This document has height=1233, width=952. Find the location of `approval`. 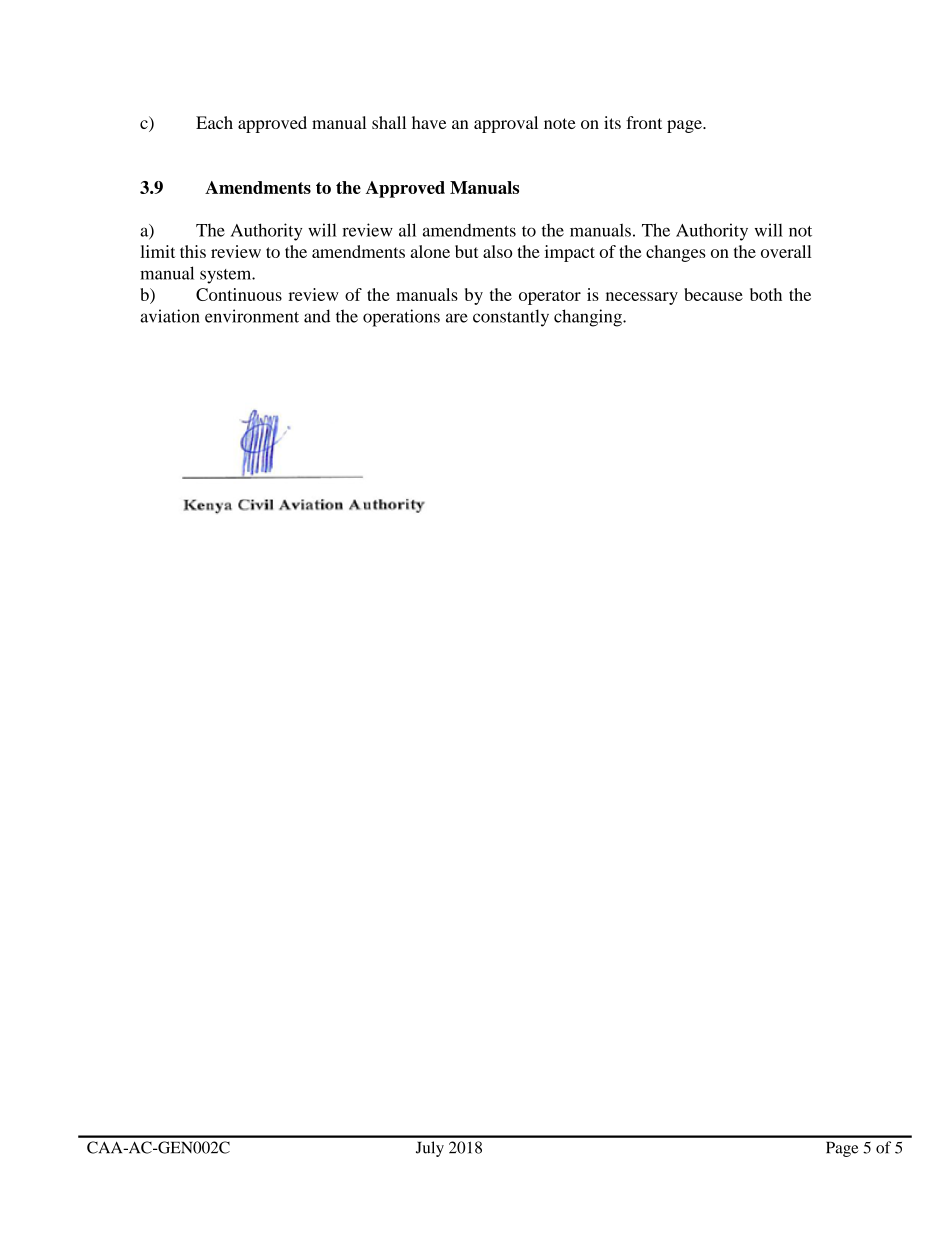

approval is located at coordinates (506, 124).
